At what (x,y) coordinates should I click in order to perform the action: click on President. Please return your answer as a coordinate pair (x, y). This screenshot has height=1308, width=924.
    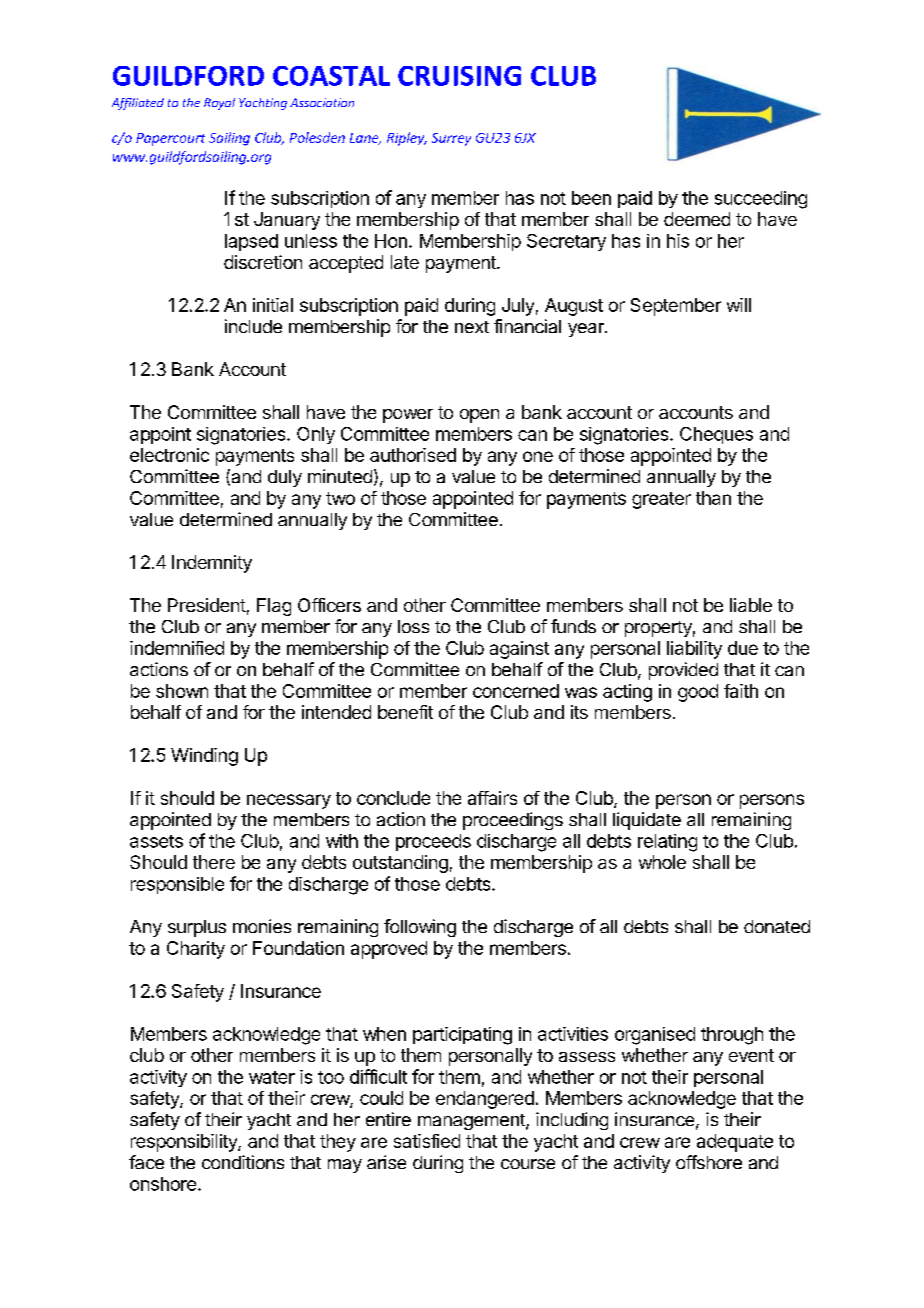
    Looking at the image, I should click on (207, 605).
